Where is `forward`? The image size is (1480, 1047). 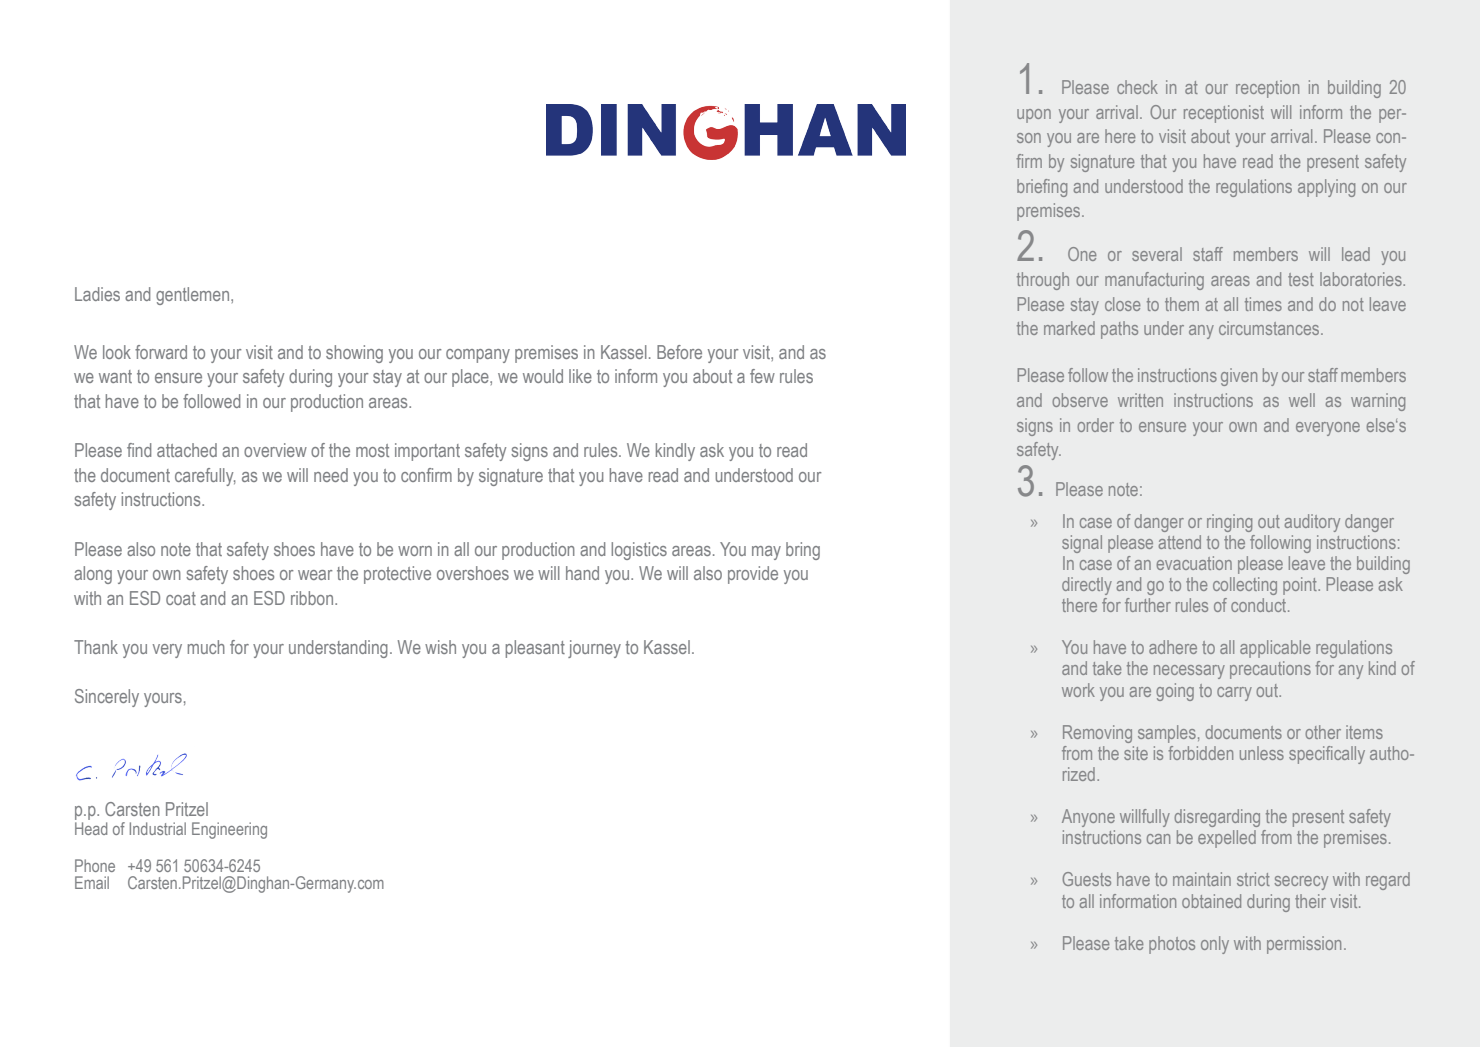
forward is located at coordinates (161, 352).
